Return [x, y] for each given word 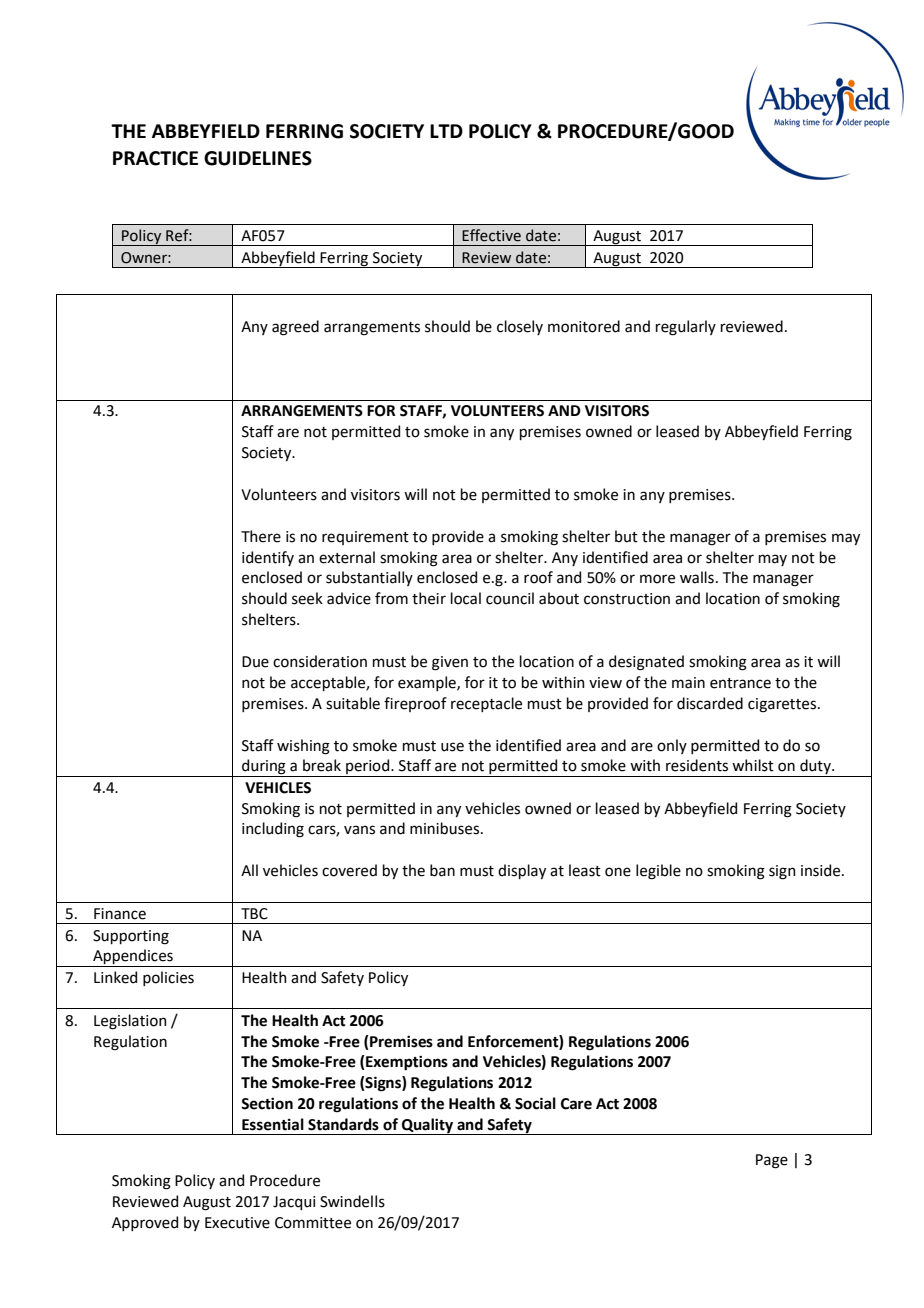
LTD [446, 131]
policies [168, 978]
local [466, 598]
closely [520, 327]
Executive [237, 1223]
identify [268, 558]
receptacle [486, 704]
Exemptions [407, 1063]
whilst [753, 765]
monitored [584, 326]
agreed [295, 328]
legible [658, 872]
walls [697, 577]
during [264, 768]
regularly [686, 328]
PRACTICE [155, 158]
